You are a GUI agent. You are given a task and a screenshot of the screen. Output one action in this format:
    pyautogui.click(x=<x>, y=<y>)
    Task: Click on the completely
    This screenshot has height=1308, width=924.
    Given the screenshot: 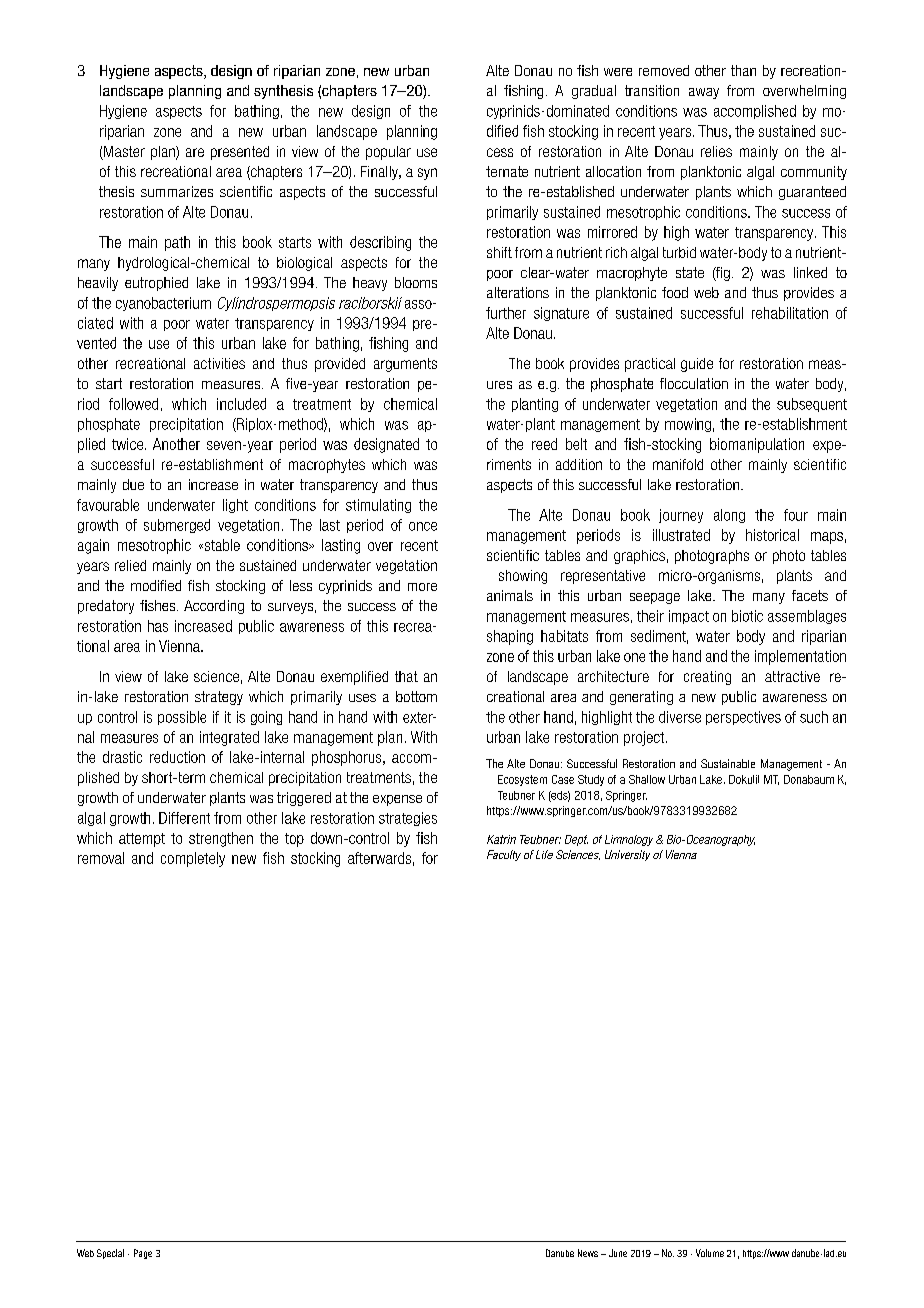 What is the action you would take?
    pyautogui.click(x=193, y=859)
